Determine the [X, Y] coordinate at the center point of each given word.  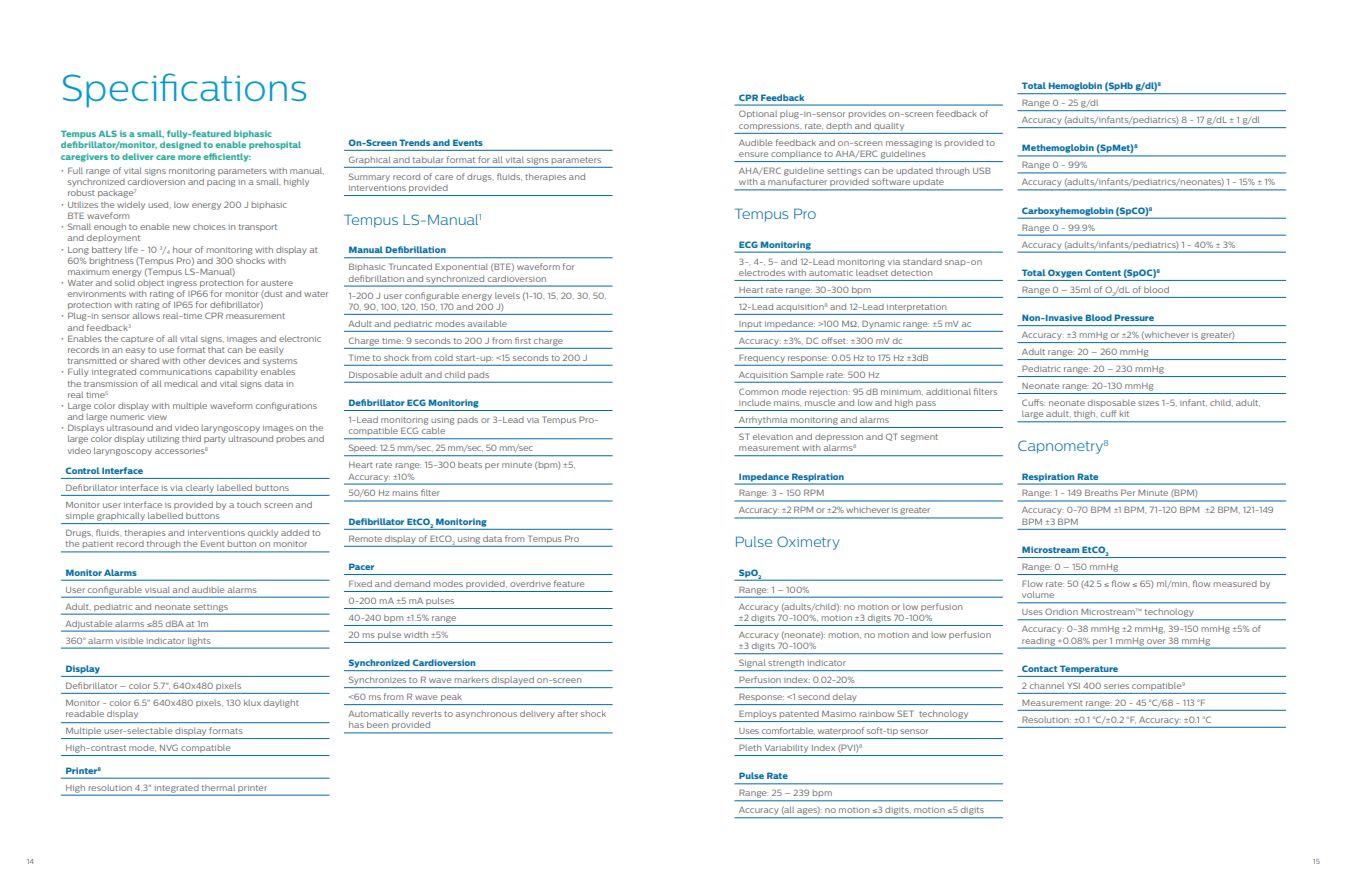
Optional [758, 114]
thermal [218, 787]
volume [1038, 594]
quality [889, 127]
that [216, 350]
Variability [786, 748]
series [1116, 686]
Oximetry [808, 543]
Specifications [184, 90]
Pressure [1134, 317]
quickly [263, 534]
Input [750, 324]
